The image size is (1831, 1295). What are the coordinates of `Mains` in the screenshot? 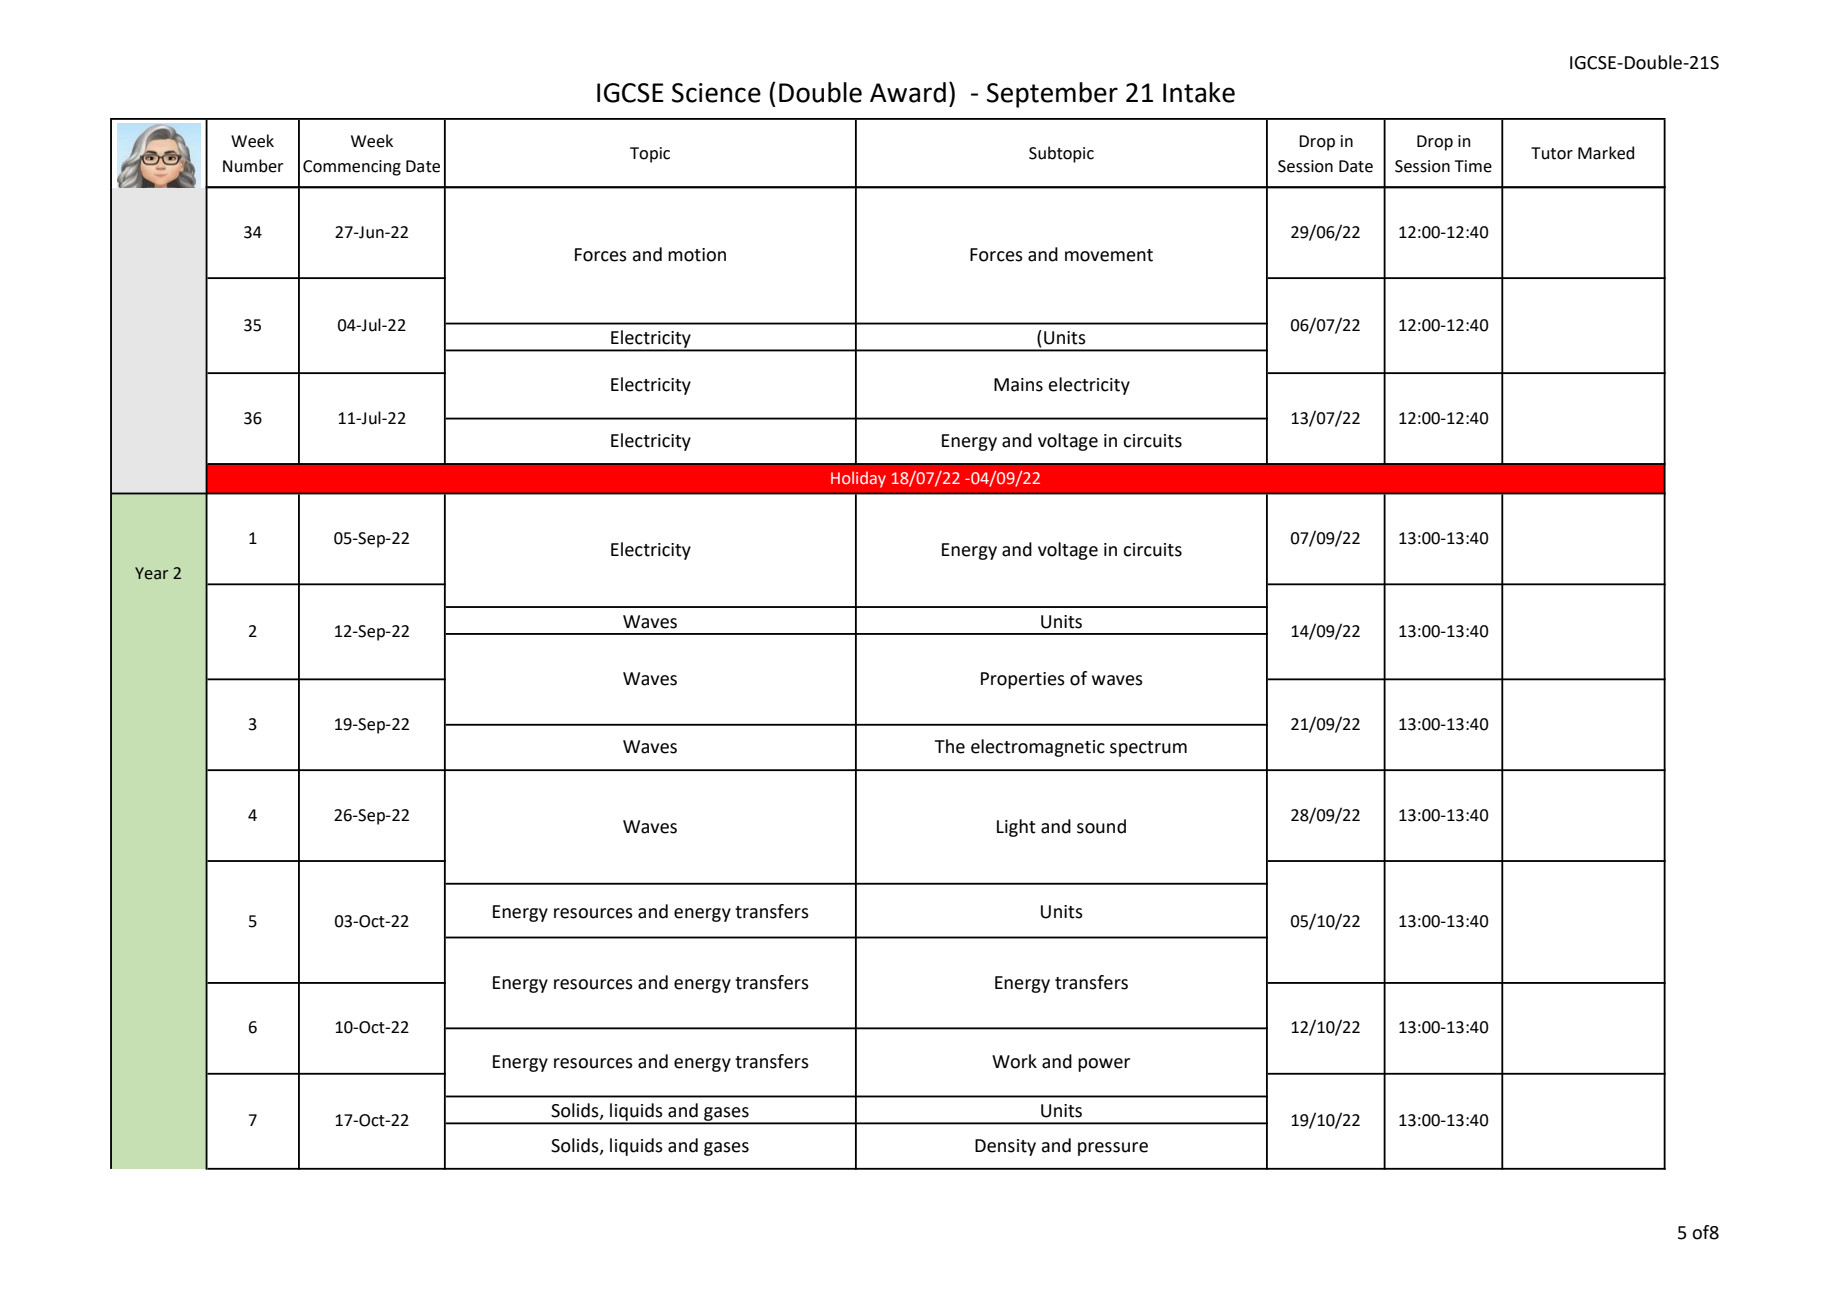 It's located at (1018, 385).
